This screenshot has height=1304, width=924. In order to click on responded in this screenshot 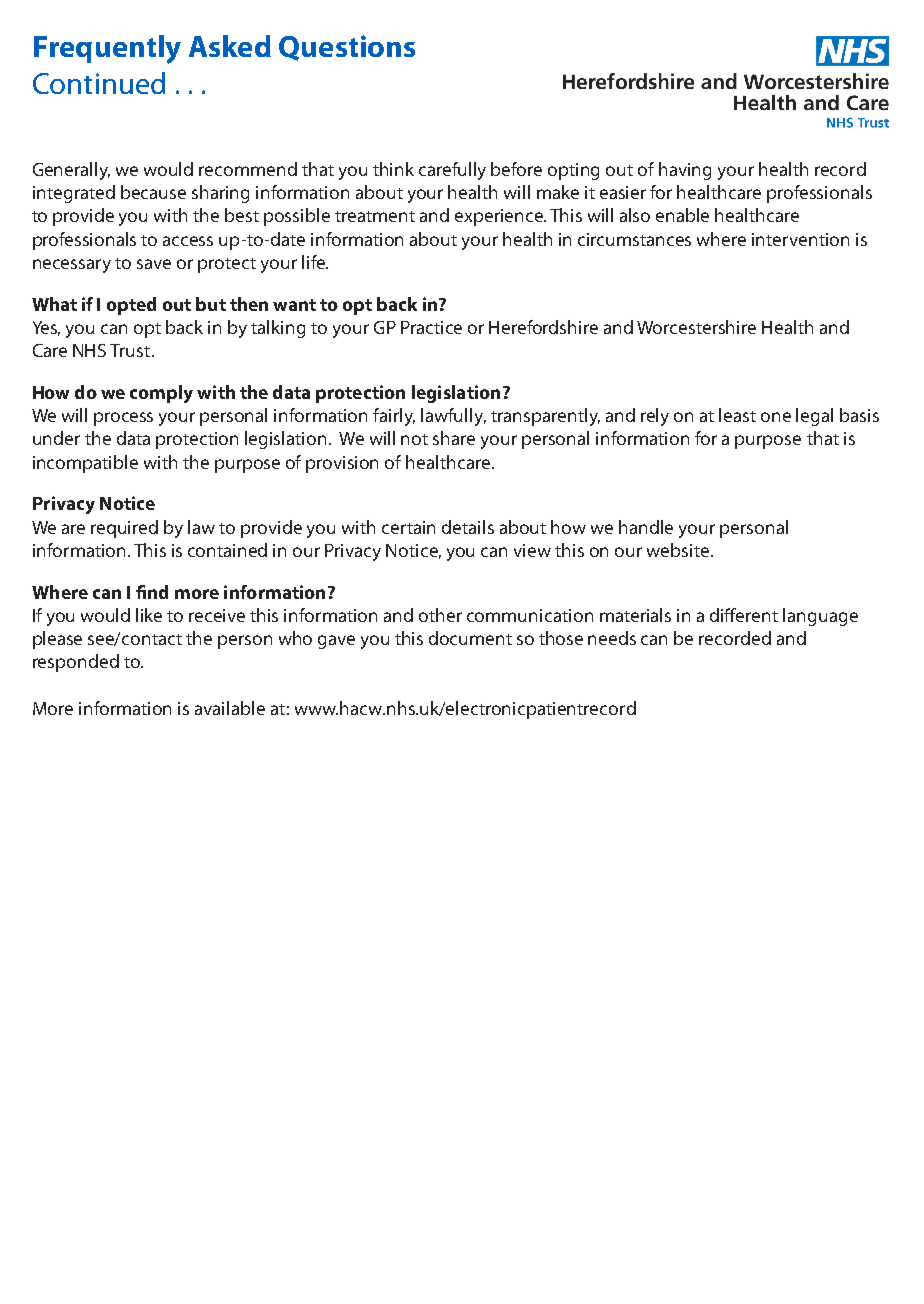, I will do `click(76, 663)`.
